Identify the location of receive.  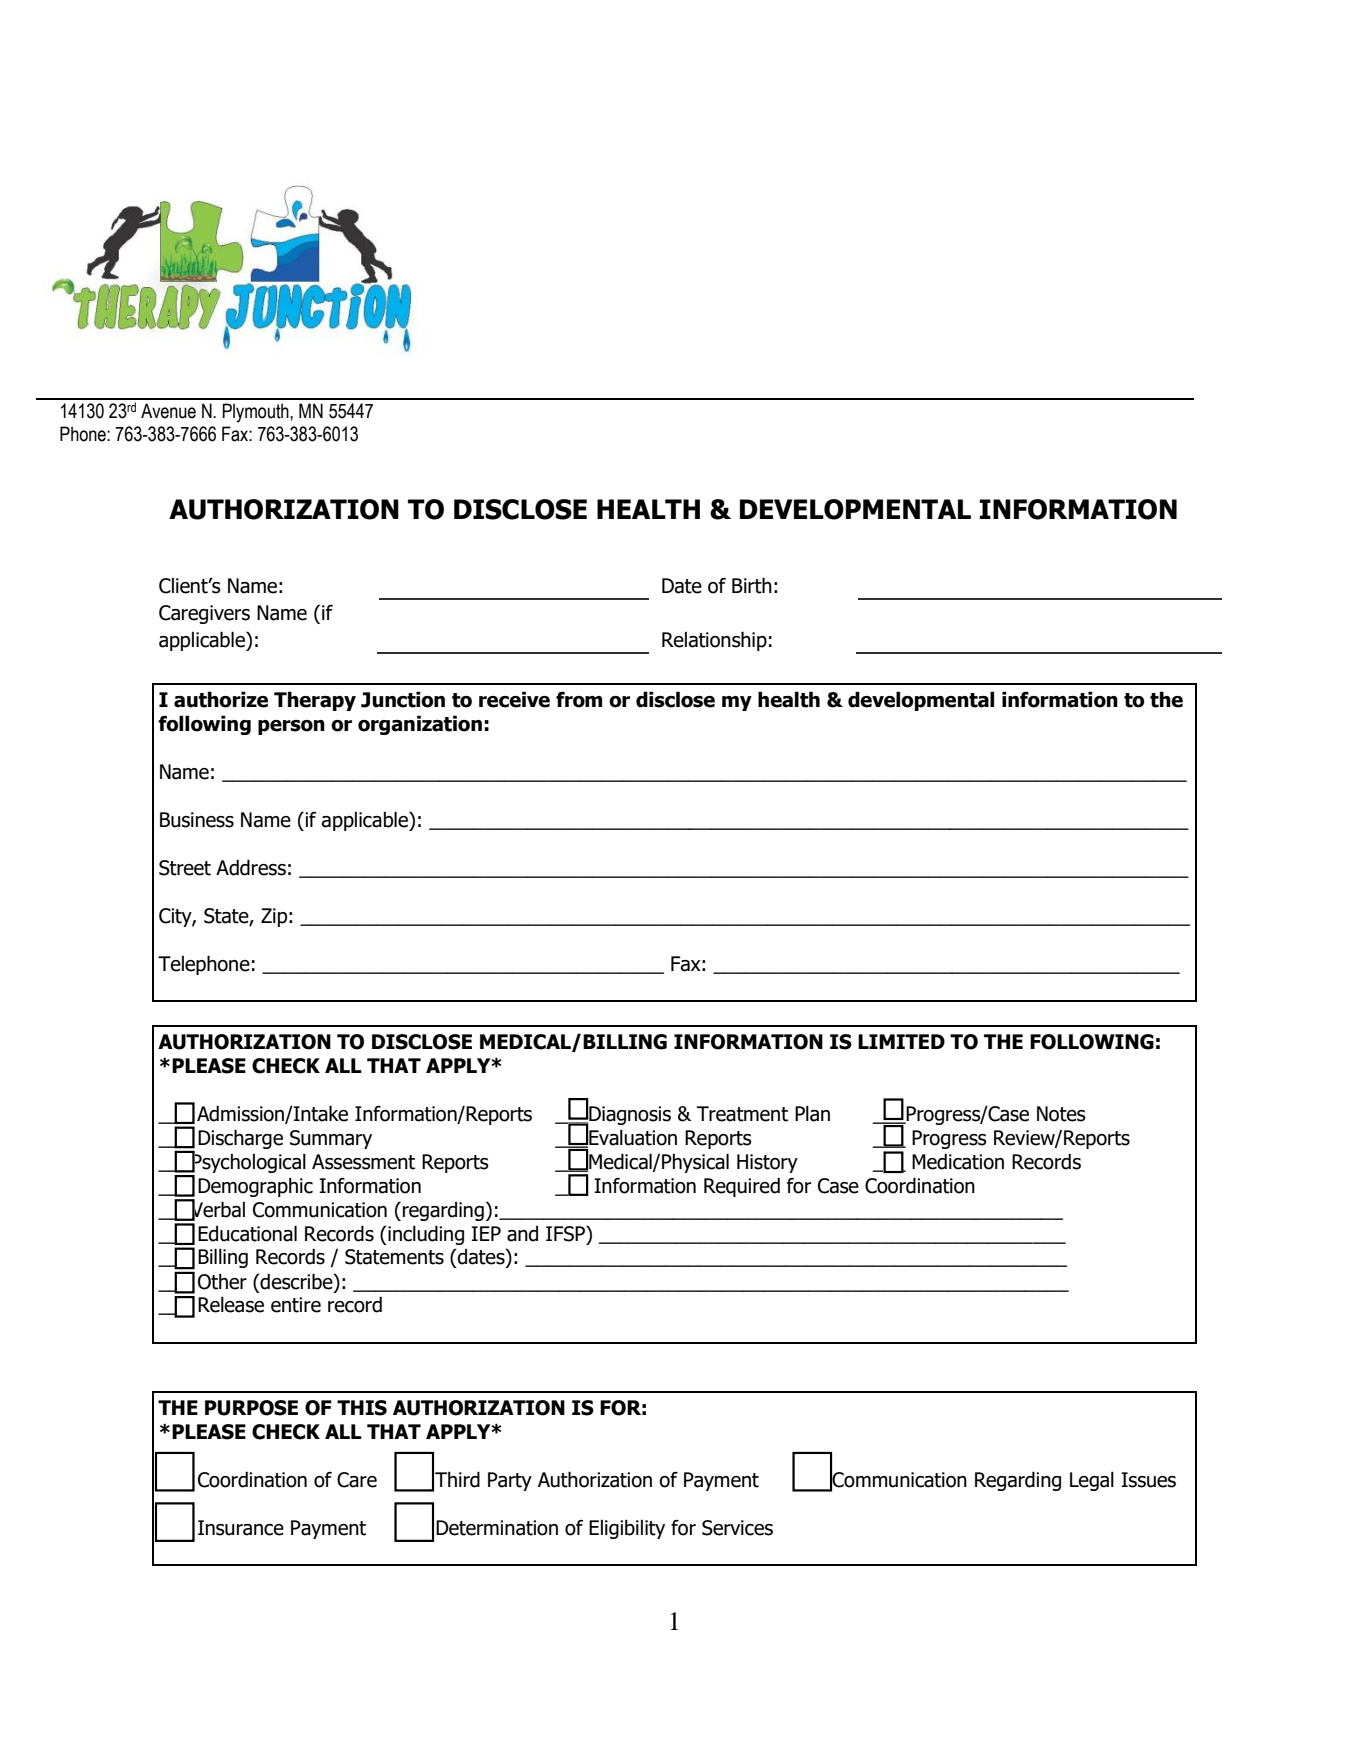
(514, 699).
